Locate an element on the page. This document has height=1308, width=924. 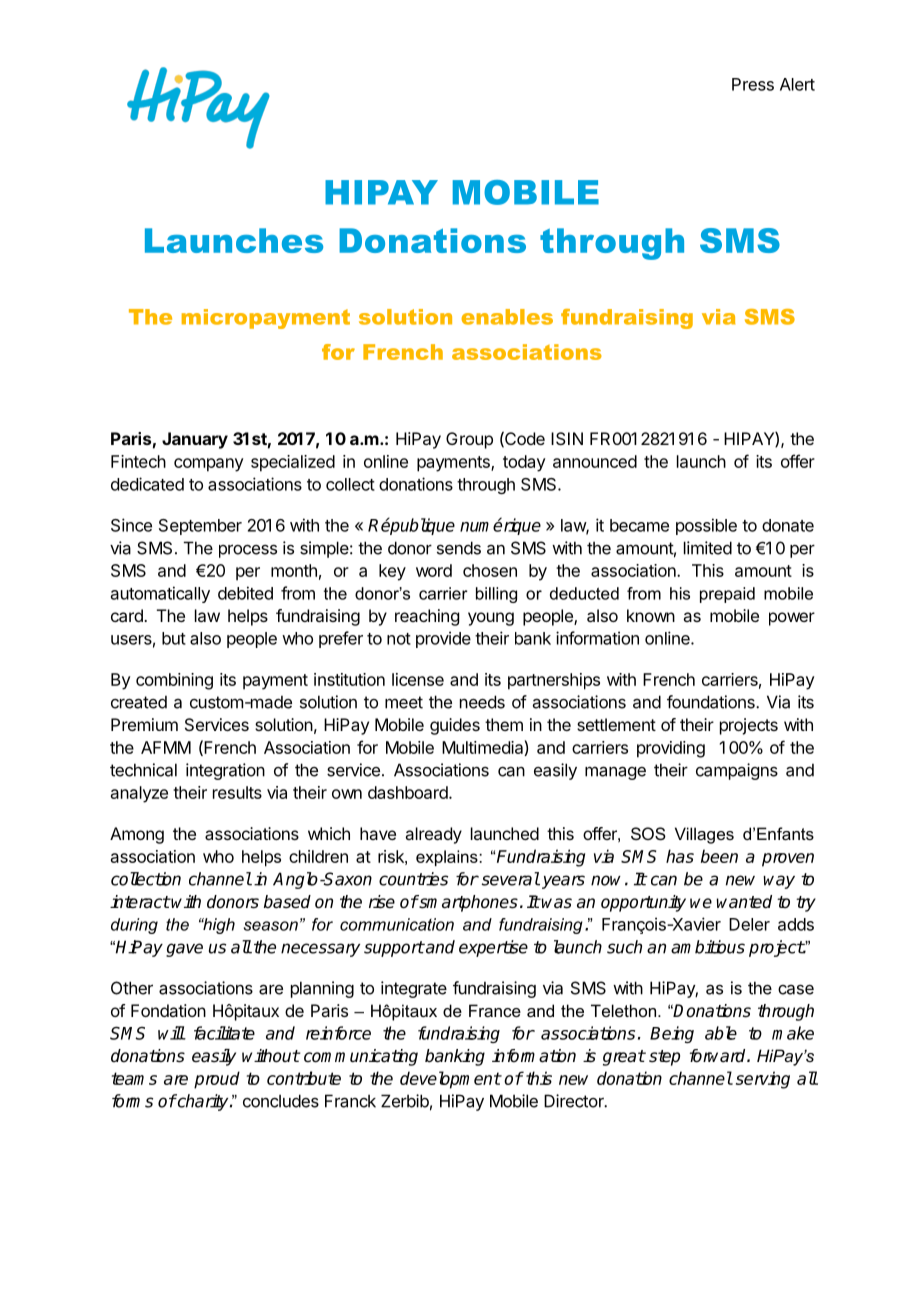
Alert is located at coordinates (797, 84).
